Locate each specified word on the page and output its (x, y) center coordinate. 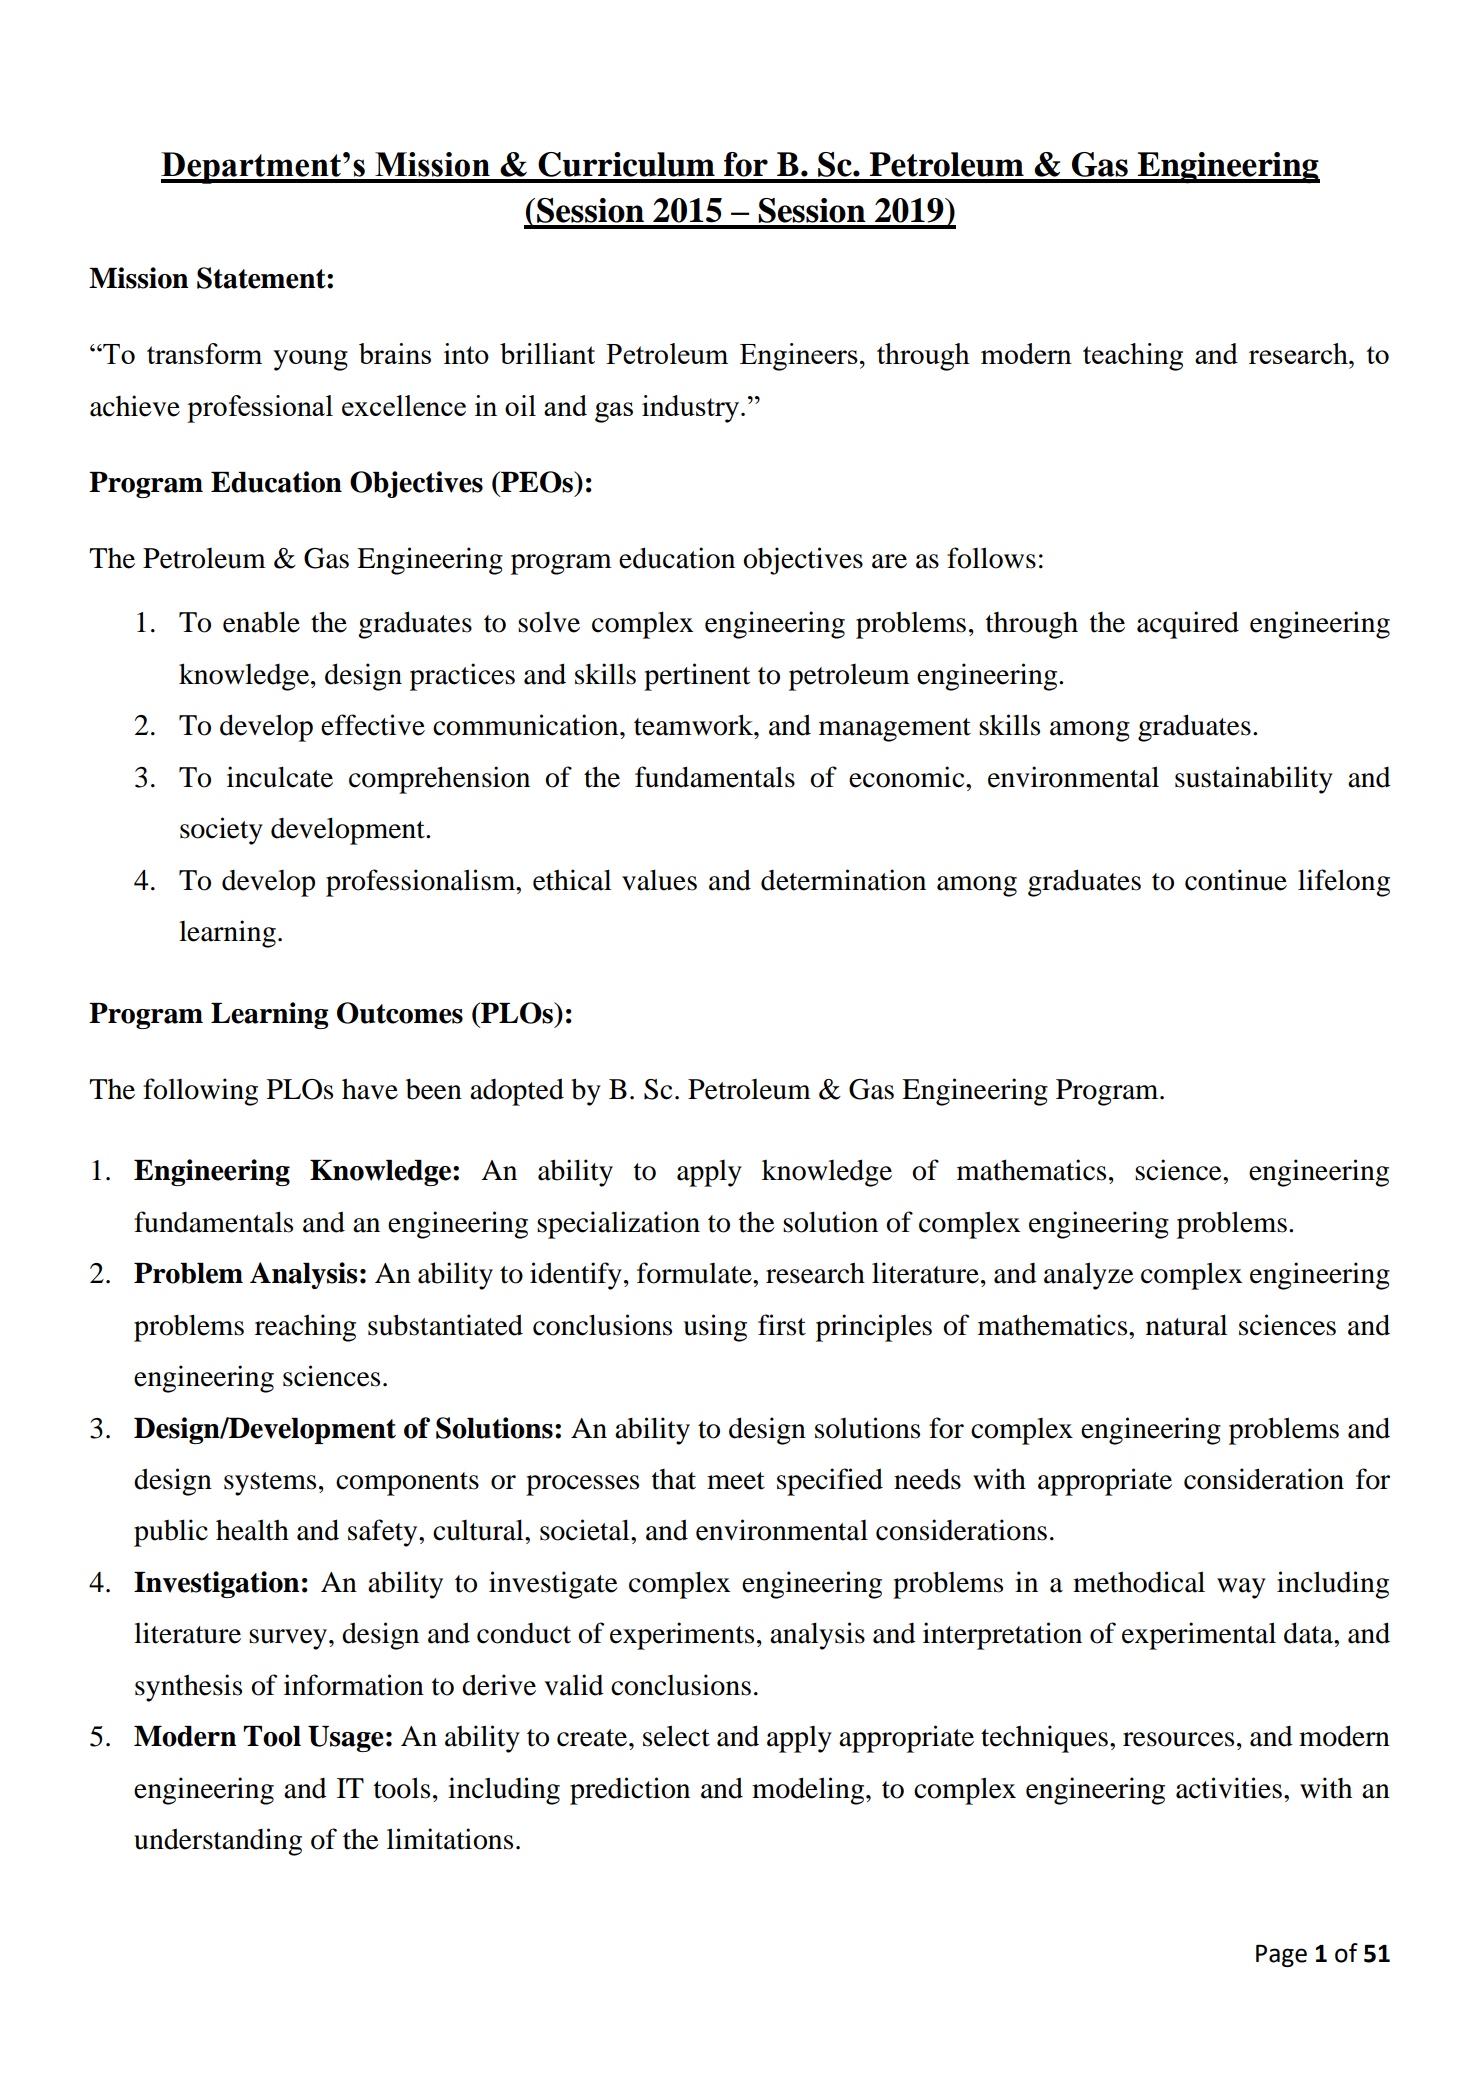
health (252, 1530)
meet (736, 1481)
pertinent (697, 677)
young (310, 360)
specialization (618, 1225)
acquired (1188, 625)
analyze (1089, 1276)
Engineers (799, 357)
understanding (218, 1842)
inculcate (280, 777)
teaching (1133, 357)
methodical (1139, 1582)
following (200, 1092)
